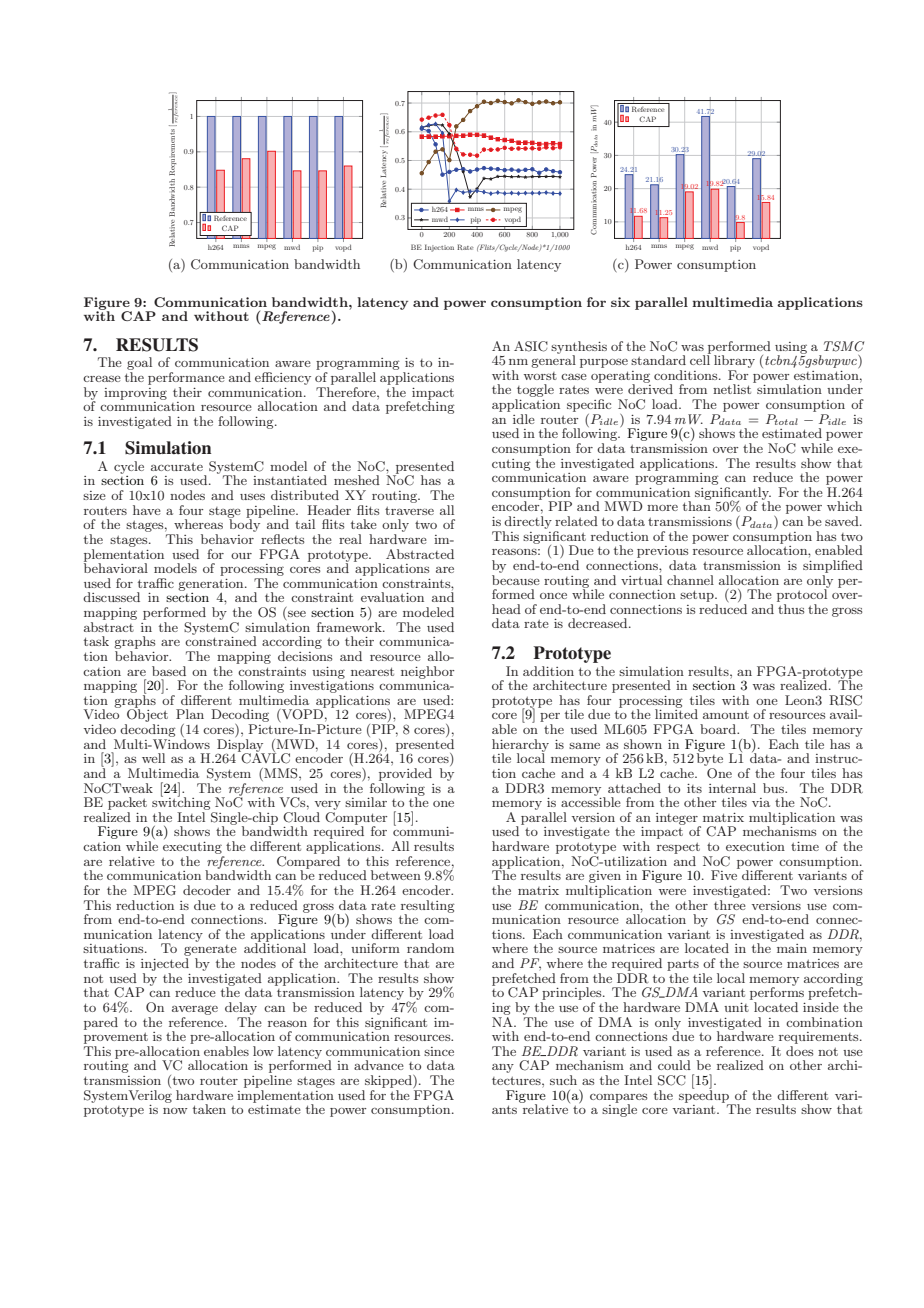 This screenshot has width=924, height=1308. What do you see at coordinates (111, 597) in the screenshot?
I see `discussed` at bounding box center [111, 597].
